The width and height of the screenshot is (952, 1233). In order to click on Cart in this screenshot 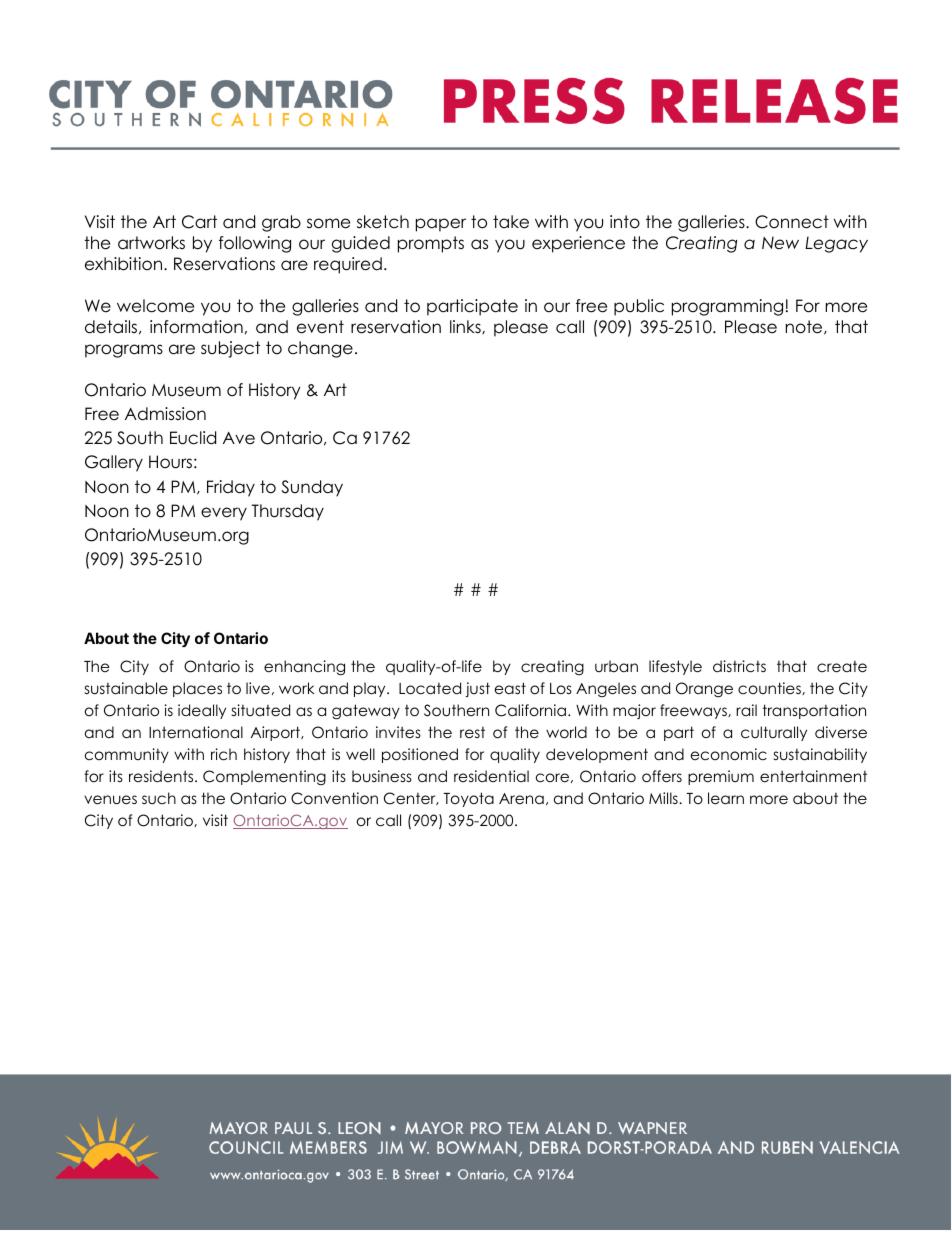, I will do `click(199, 222)`.
